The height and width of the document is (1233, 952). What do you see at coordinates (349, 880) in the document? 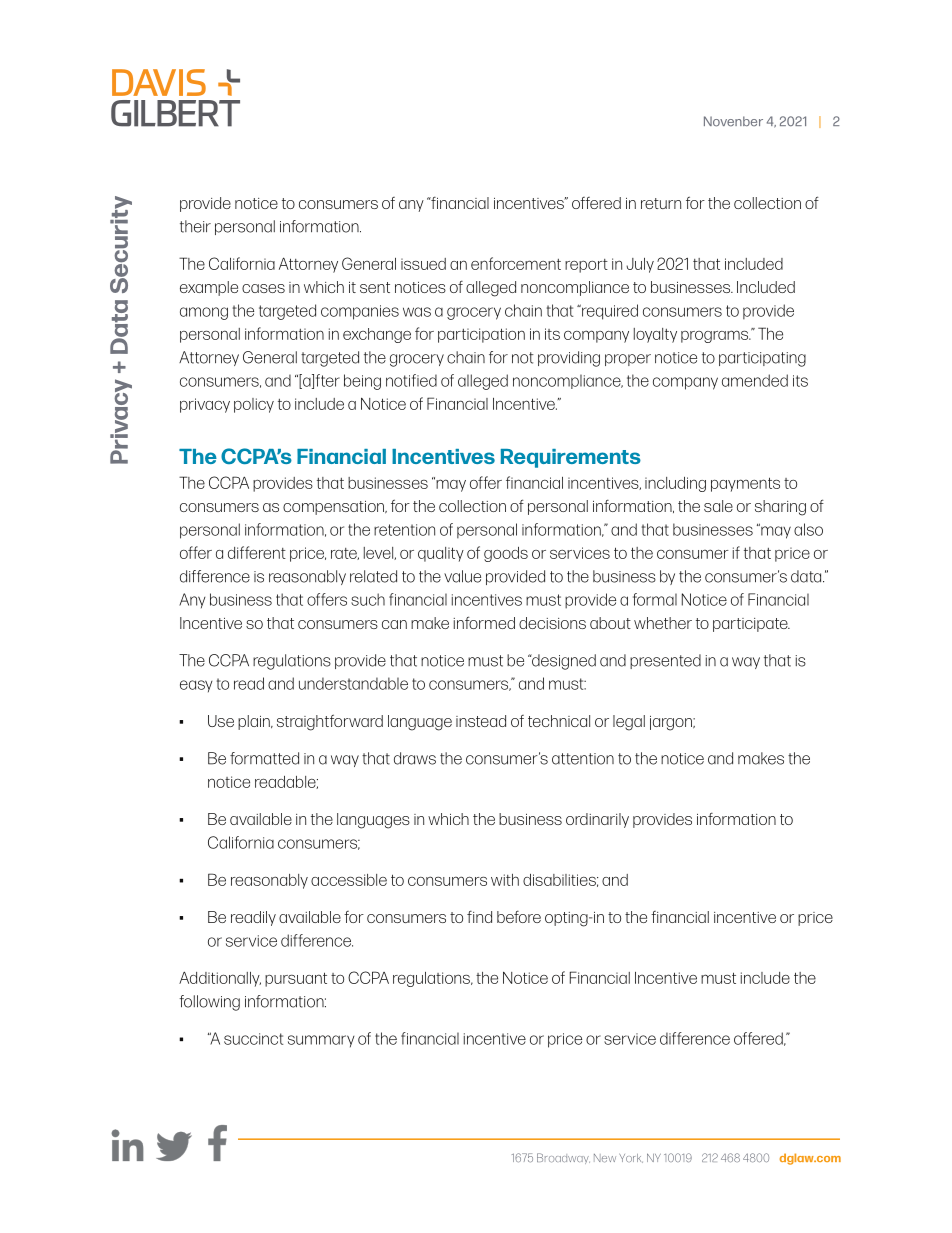
I see `accessible` at bounding box center [349, 880].
